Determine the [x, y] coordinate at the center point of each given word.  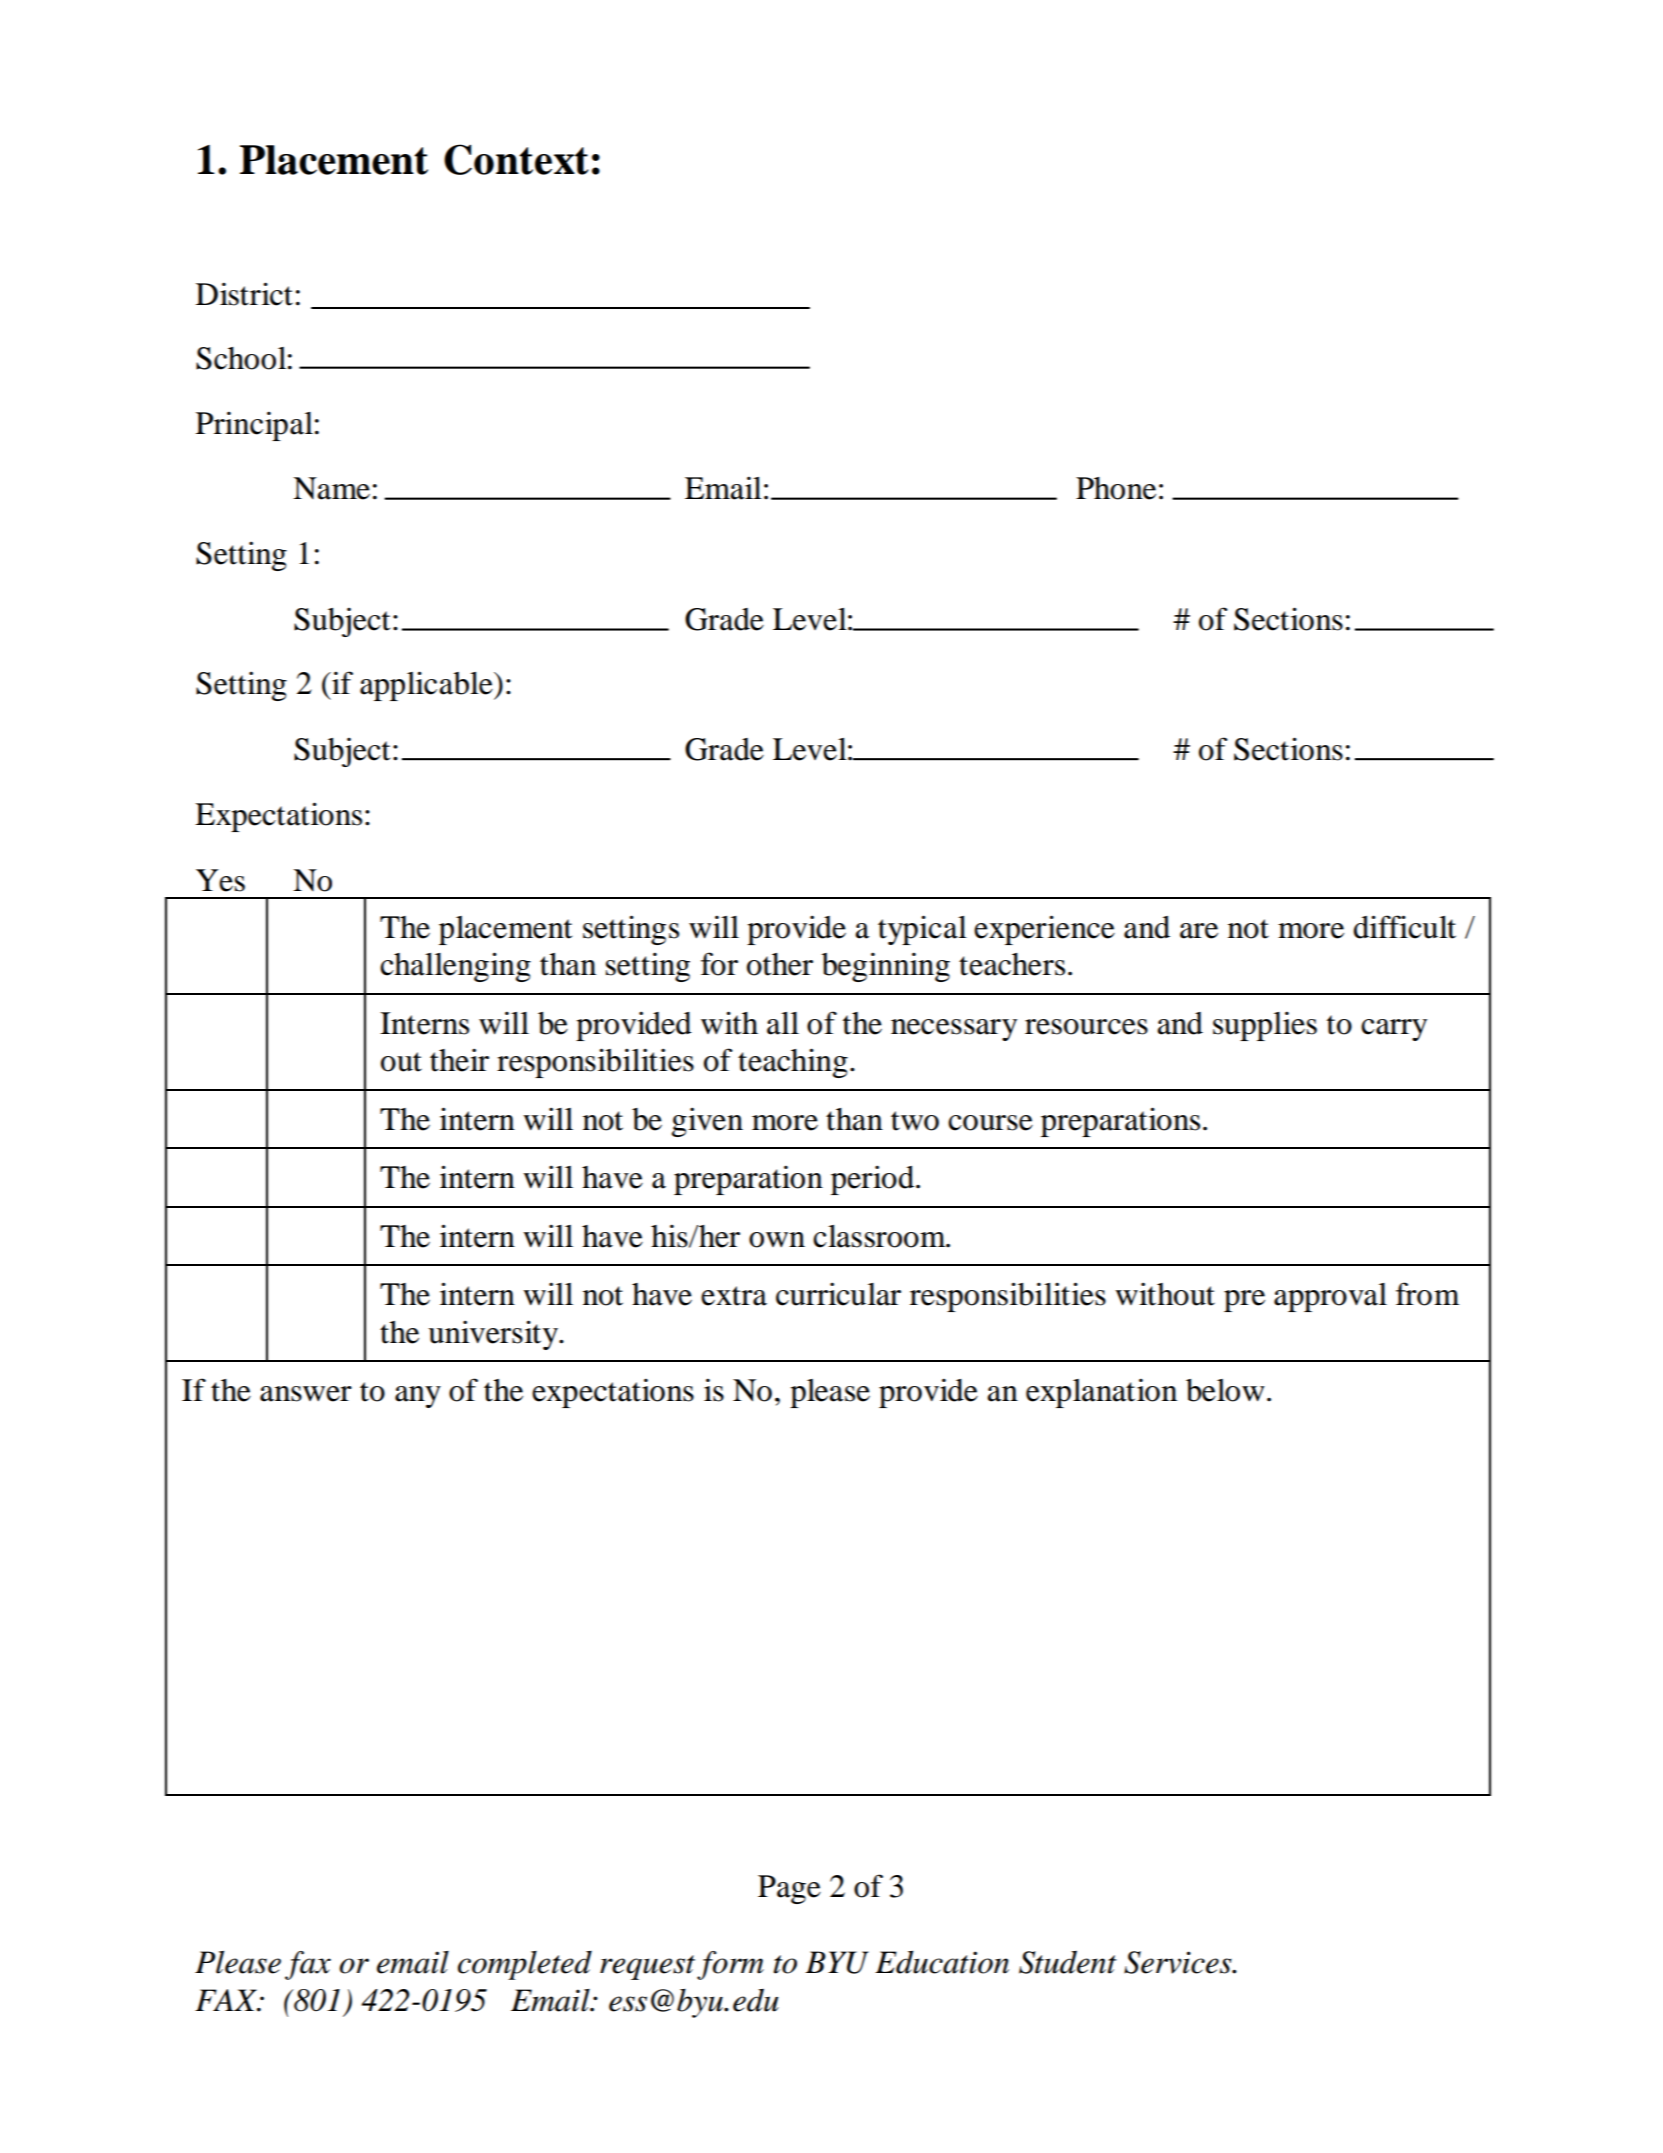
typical [922, 930]
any [418, 1397]
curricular [838, 1294]
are [1199, 931]
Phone [1116, 488]
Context [516, 159]
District [244, 294]
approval [1330, 1297]
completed [525, 1965]
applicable [427, 686]
